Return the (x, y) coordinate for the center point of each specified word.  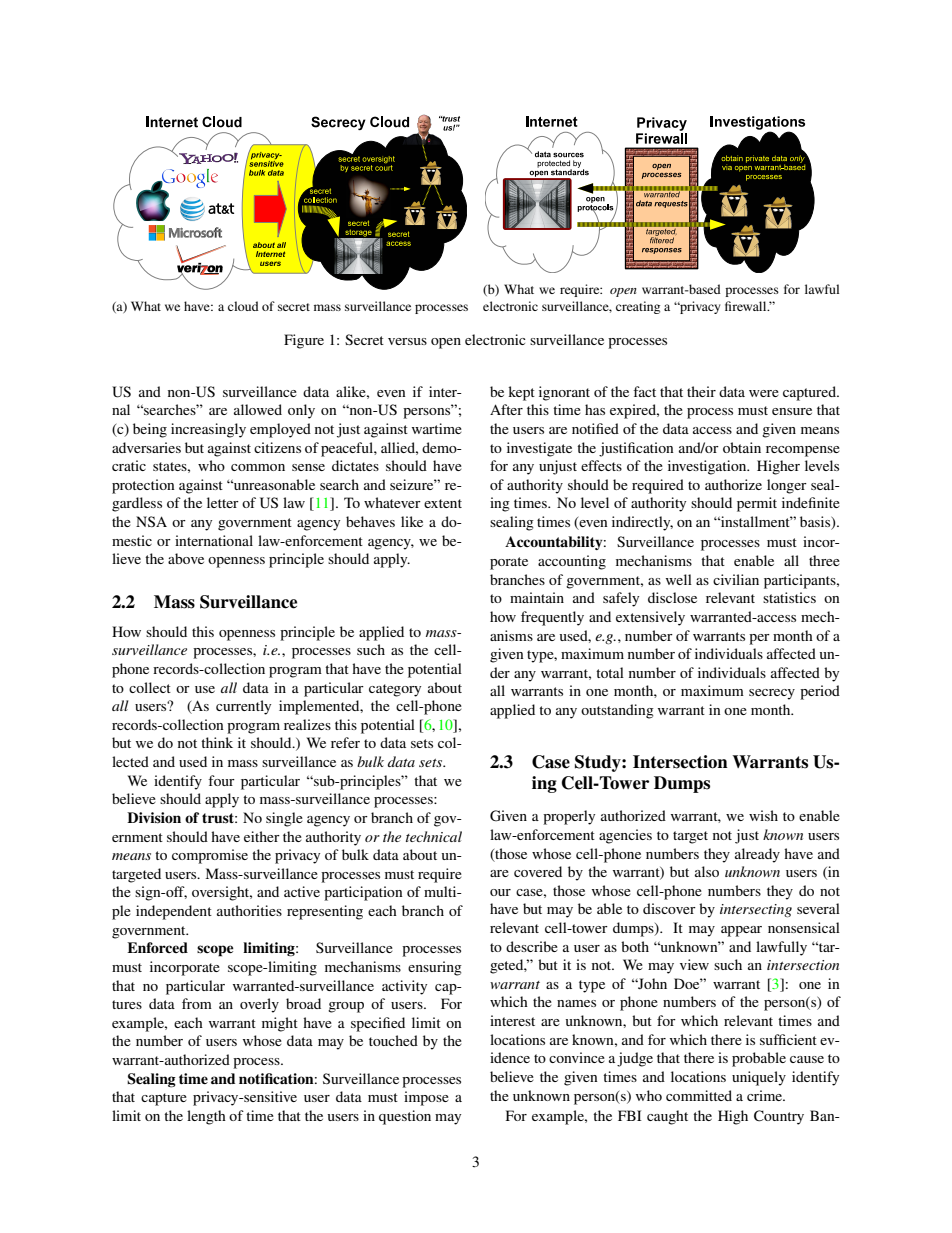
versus (407, 341)
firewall (747, 306)
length (206, 1117)
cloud (243, 306)
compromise (210, 856)
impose (426, 1098)
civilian (736, 579)
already (757, 855)
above (186, 558)
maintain (537, 597)
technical (434, 836)
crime (765, 1095)
